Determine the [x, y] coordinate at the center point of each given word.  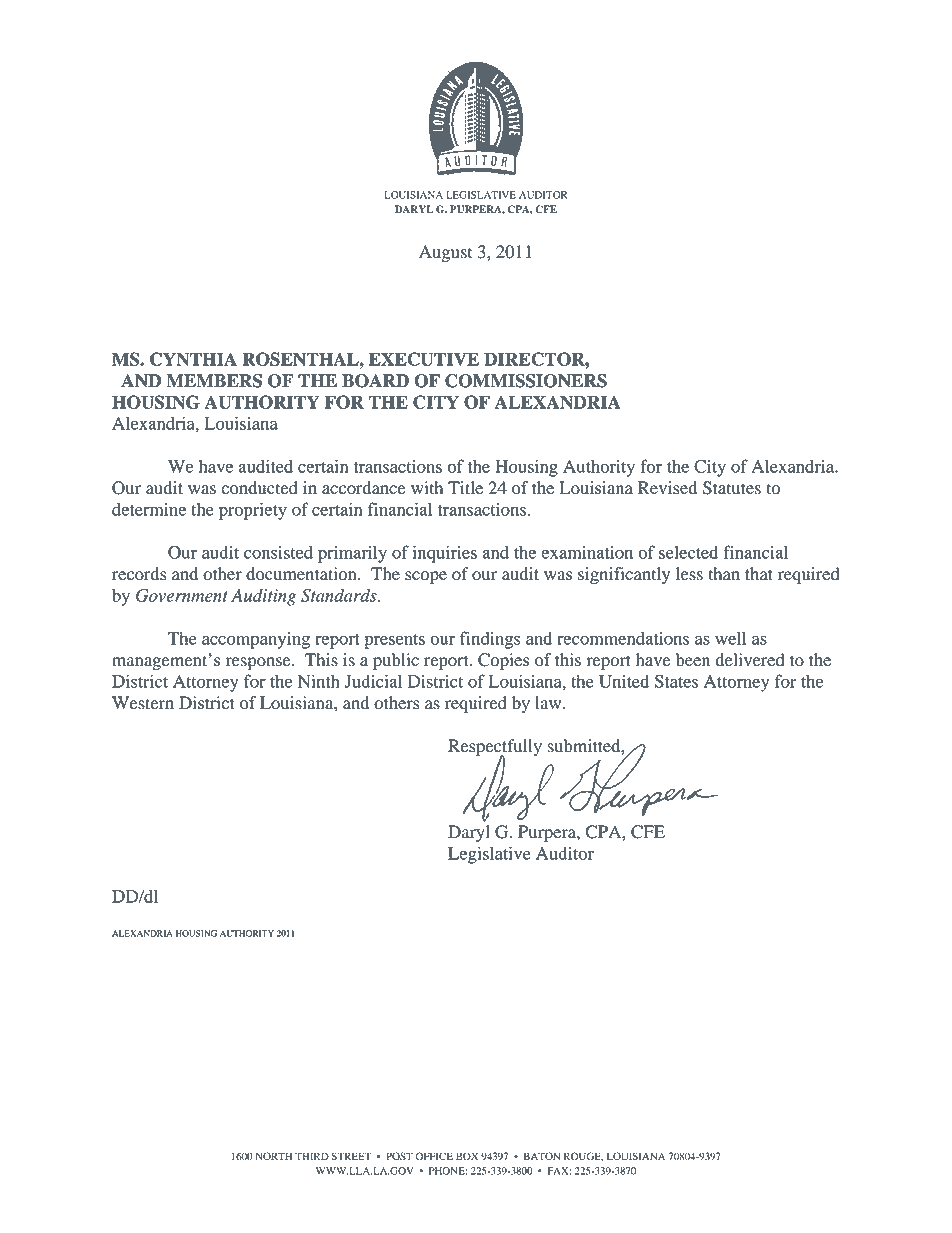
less [689, 574]
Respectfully [495, 748]
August [445, 253]
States [676, 681]
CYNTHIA [193, 359]
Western [143, 703]
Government [182, 595]
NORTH [274, 1156]
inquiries [445, 554]
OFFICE [434, 1156]
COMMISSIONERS [526, 381]
